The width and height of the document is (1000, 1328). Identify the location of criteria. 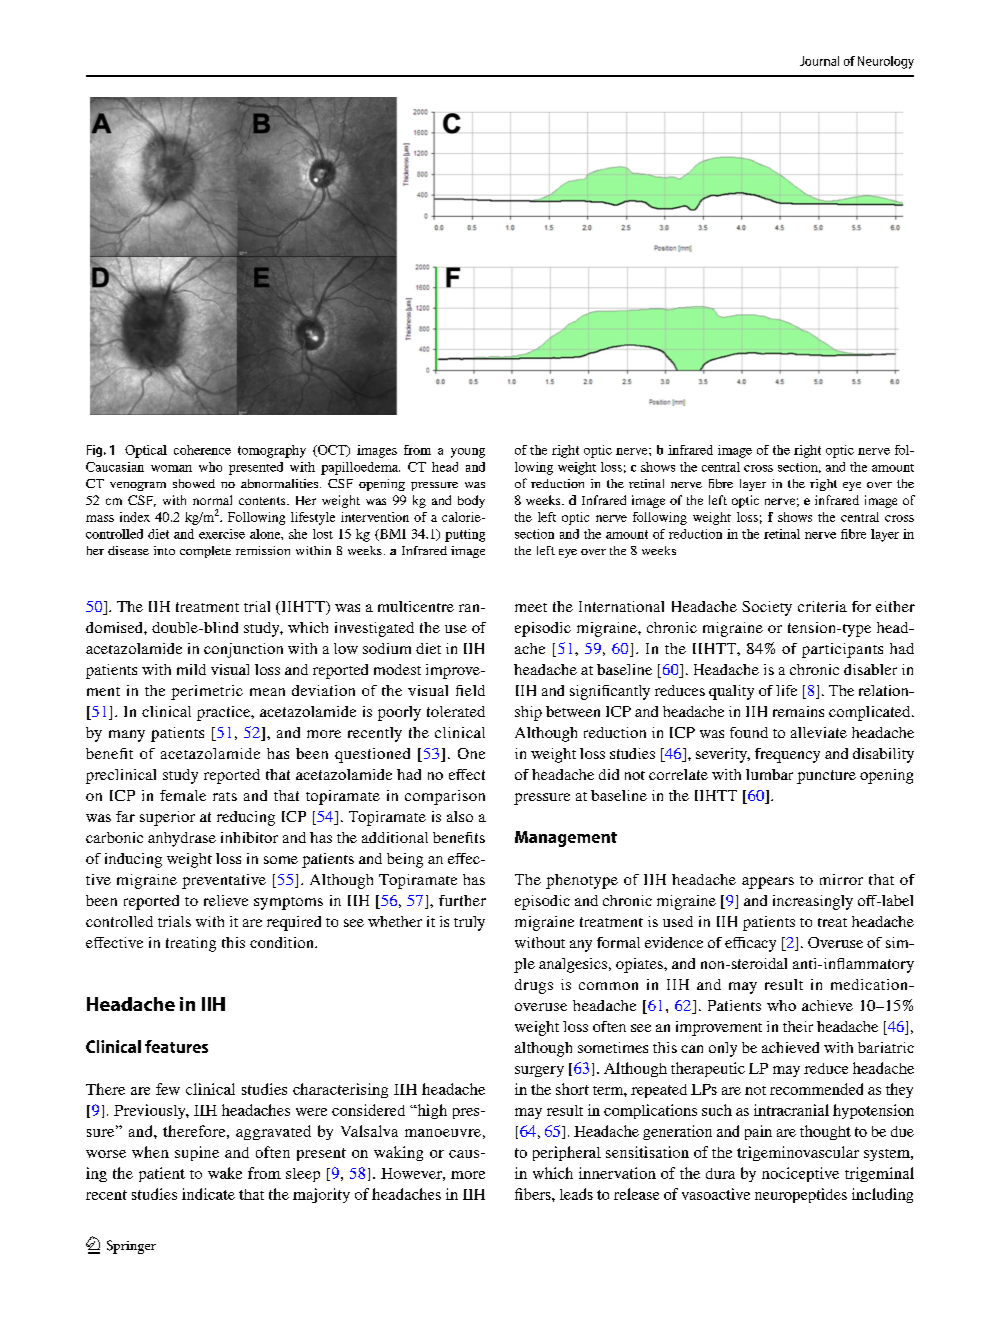
(822, 606).
